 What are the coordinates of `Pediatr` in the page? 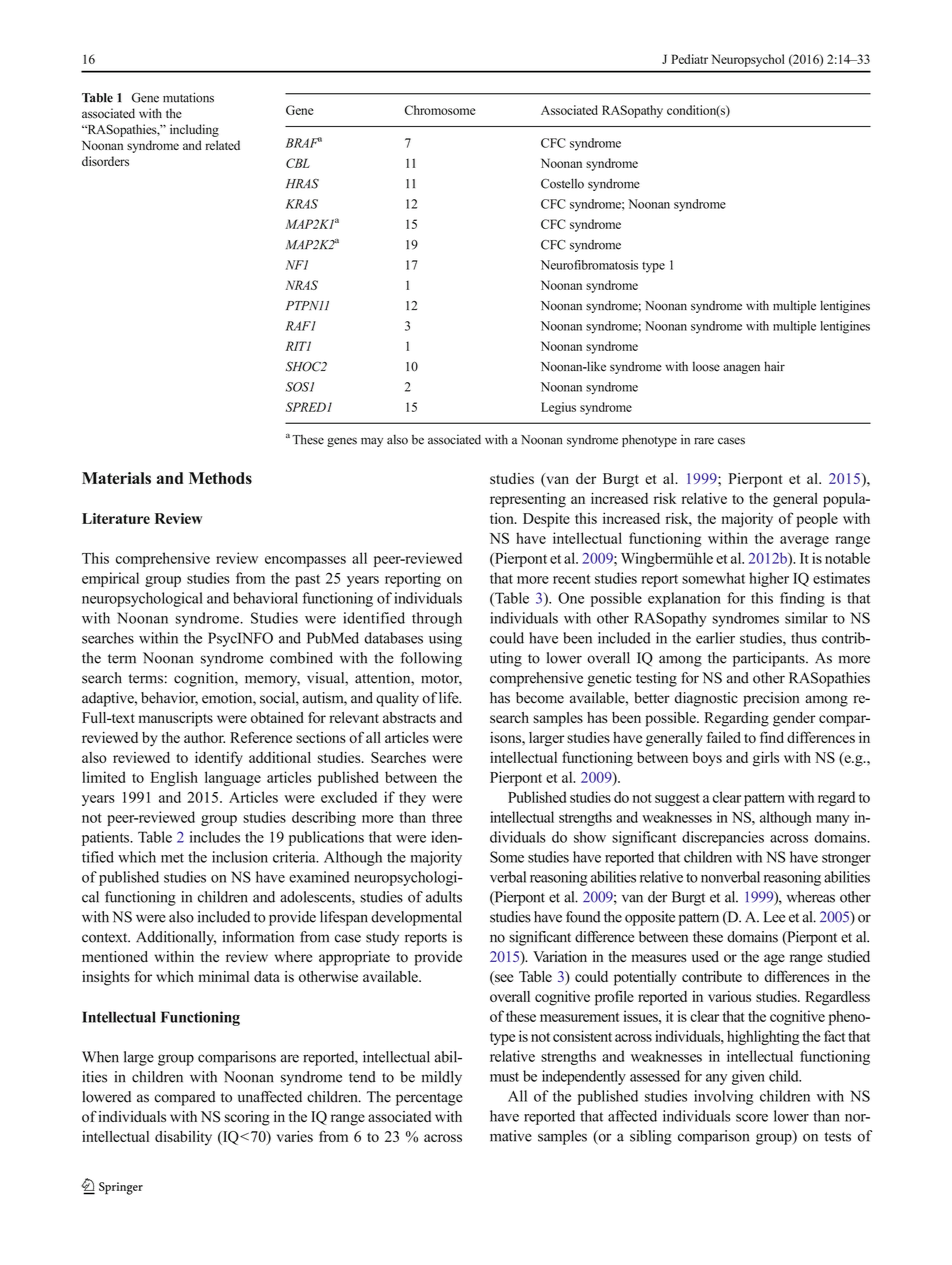 It's located at (689, 59).
